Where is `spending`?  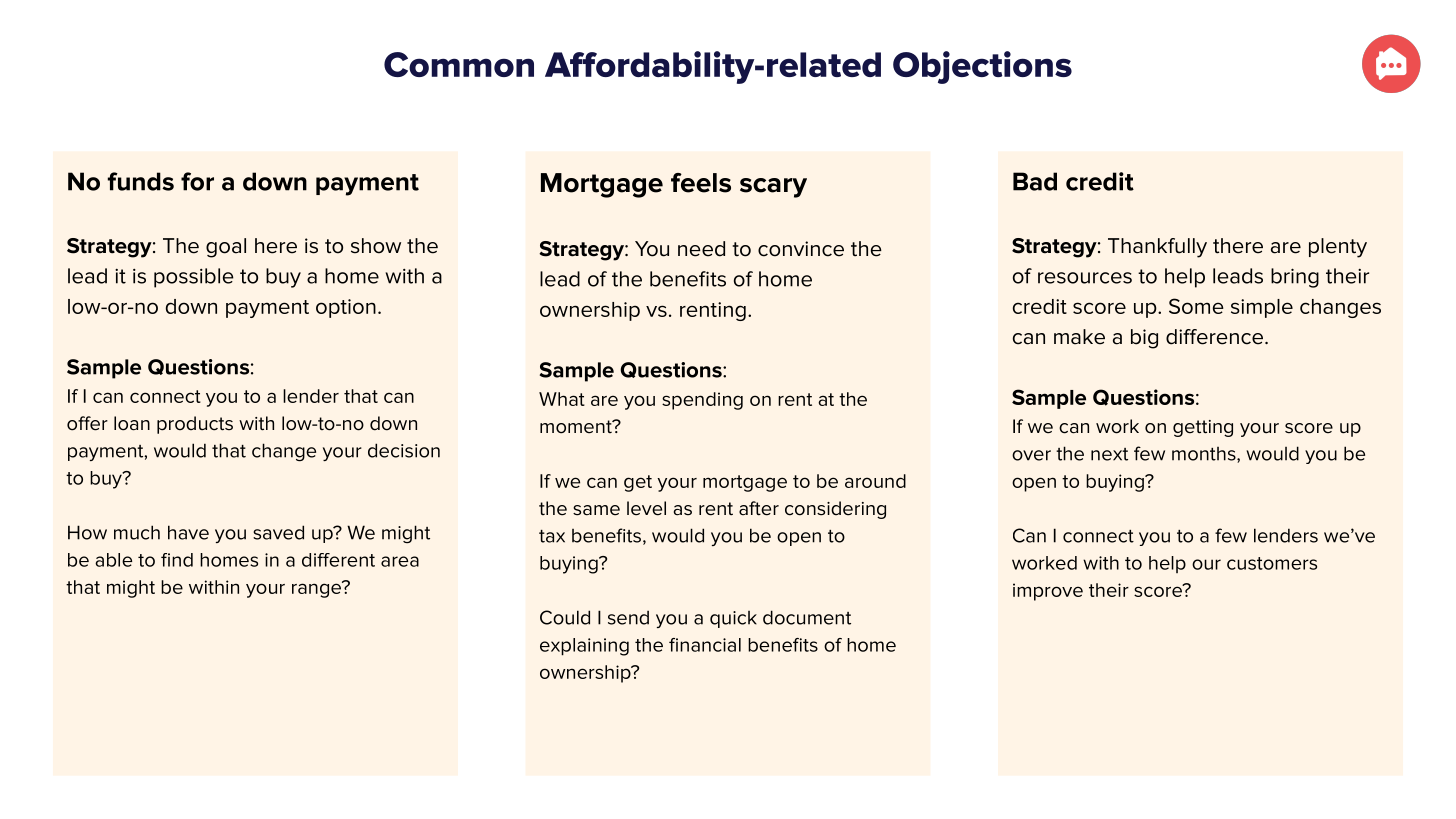 spending is located at coordinates (702, 401).
